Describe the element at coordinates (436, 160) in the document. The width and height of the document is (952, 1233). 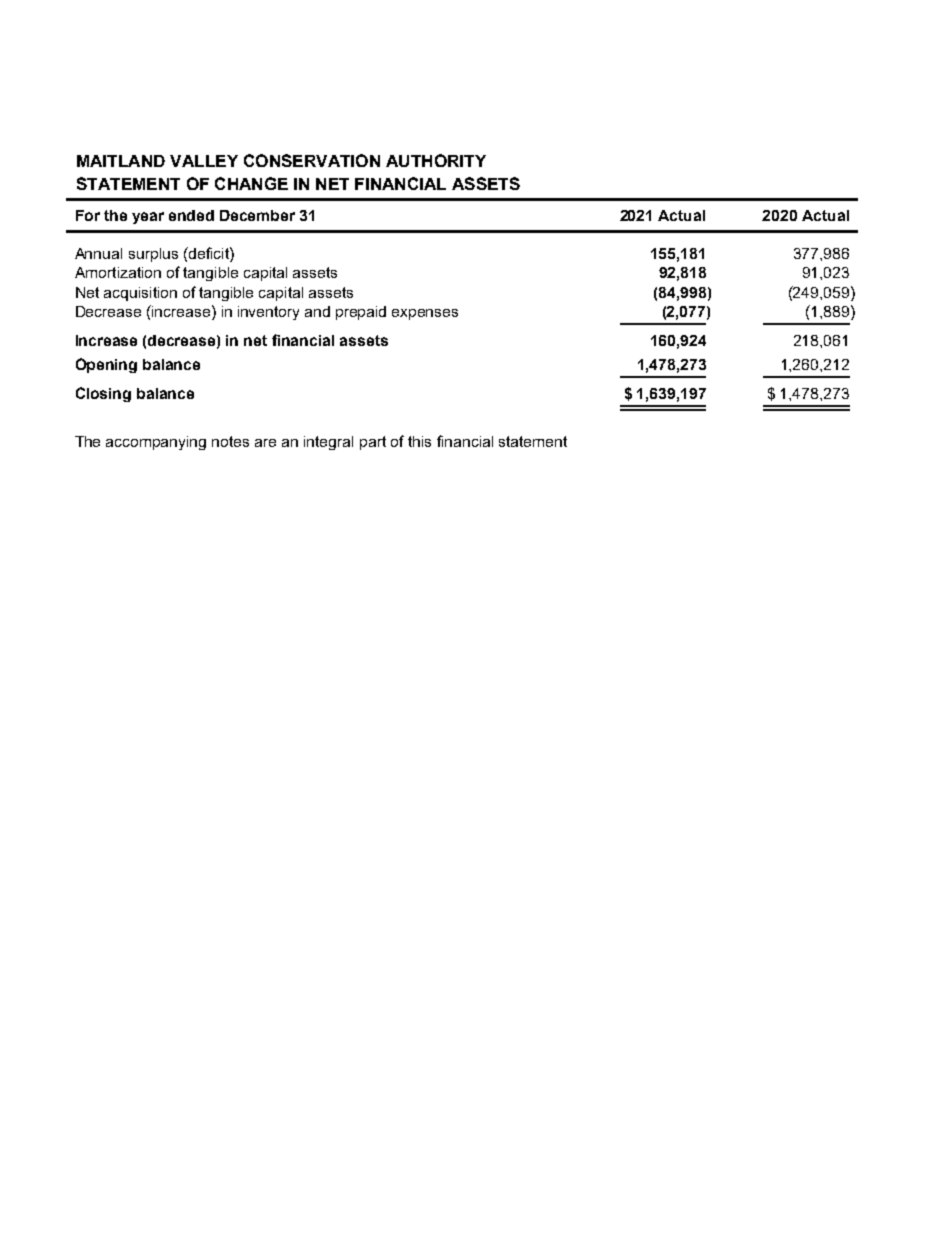
I see `AUTHORITY` at that location.
